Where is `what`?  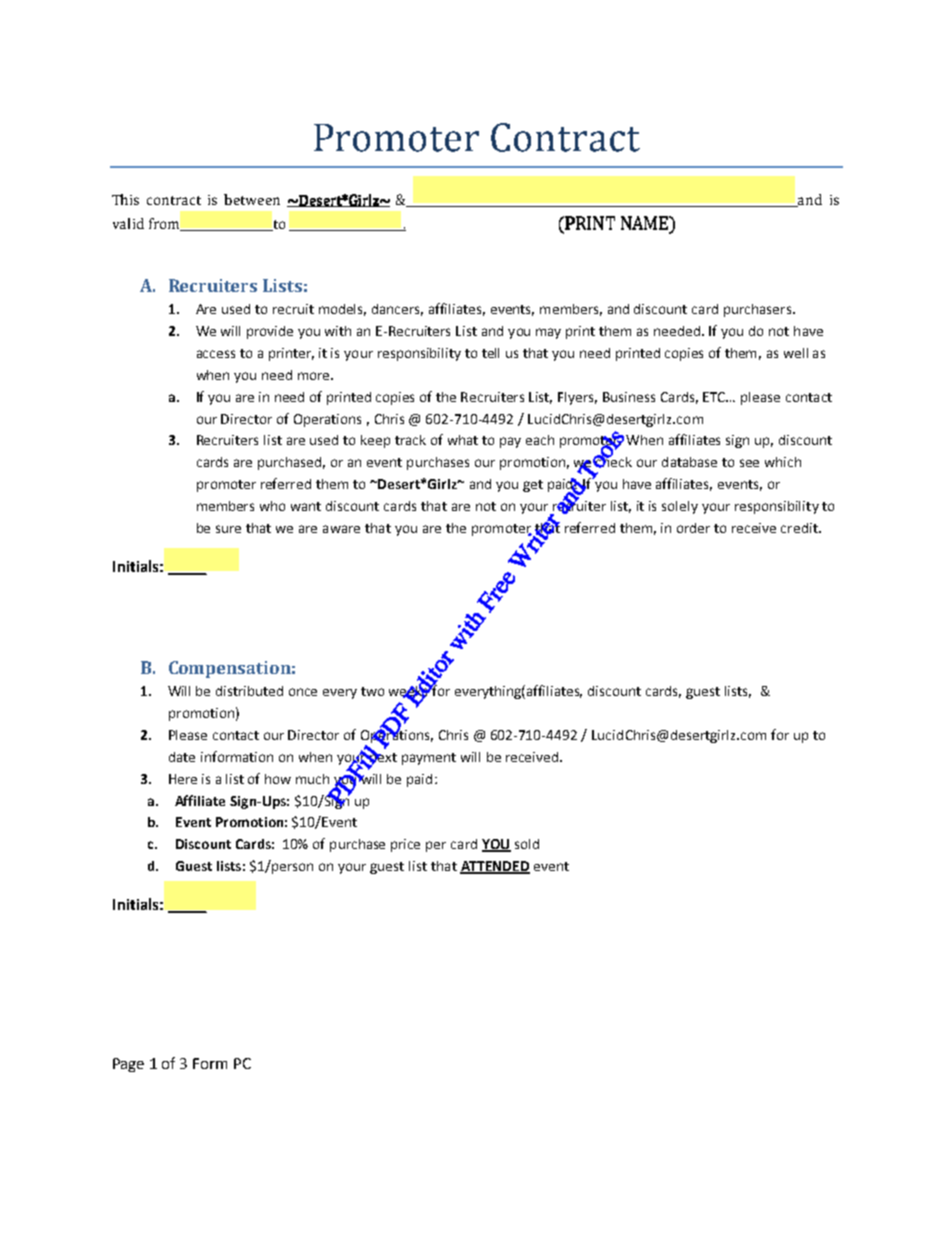
what is located at coordinates (463, 440).
